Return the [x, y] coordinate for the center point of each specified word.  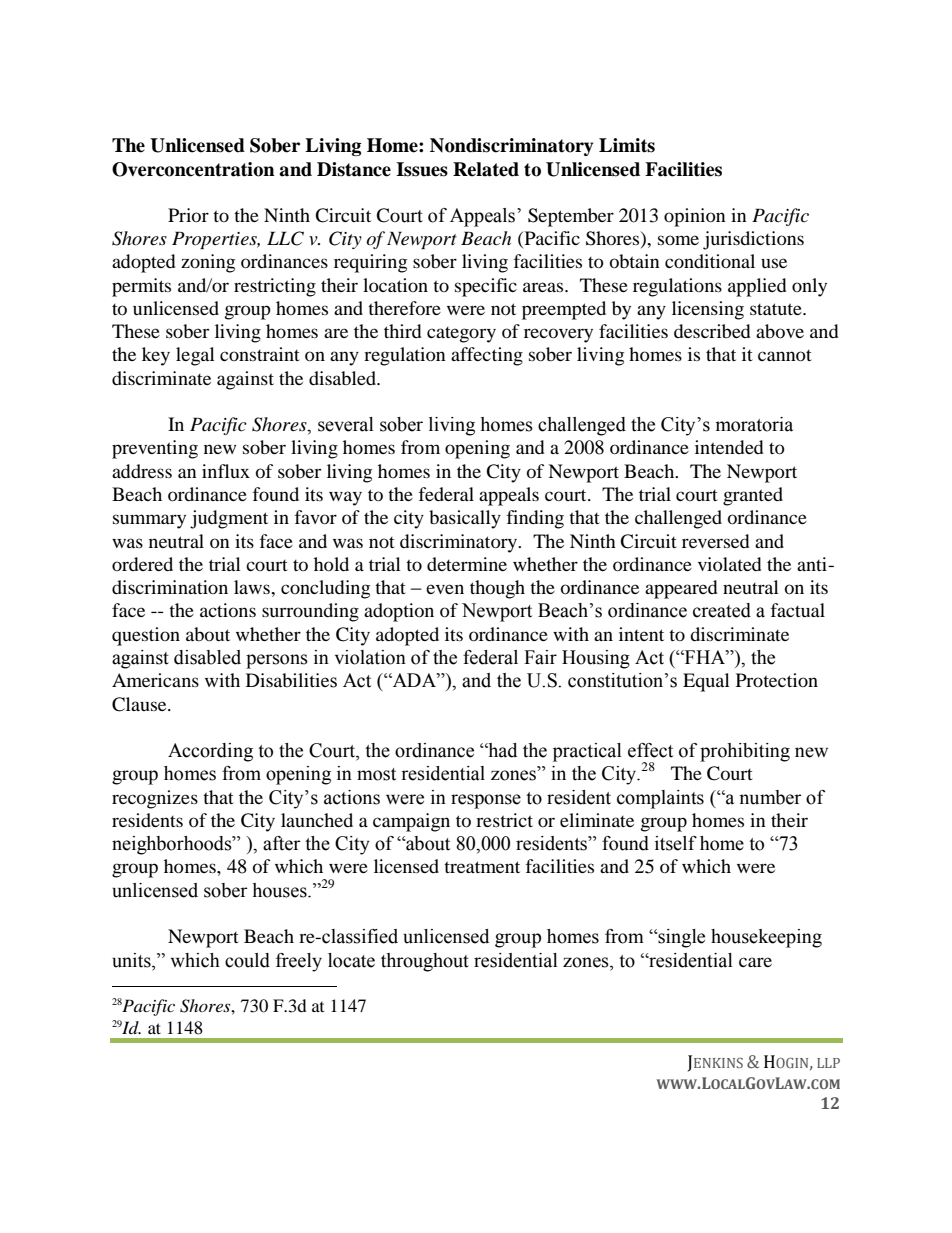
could [247, 960]
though [497, 589]
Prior [188, 215]
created [722, 610]
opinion [695, 217]
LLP [828, 1063]
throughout [425, 962]
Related [486, 169]
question [146, 636]
